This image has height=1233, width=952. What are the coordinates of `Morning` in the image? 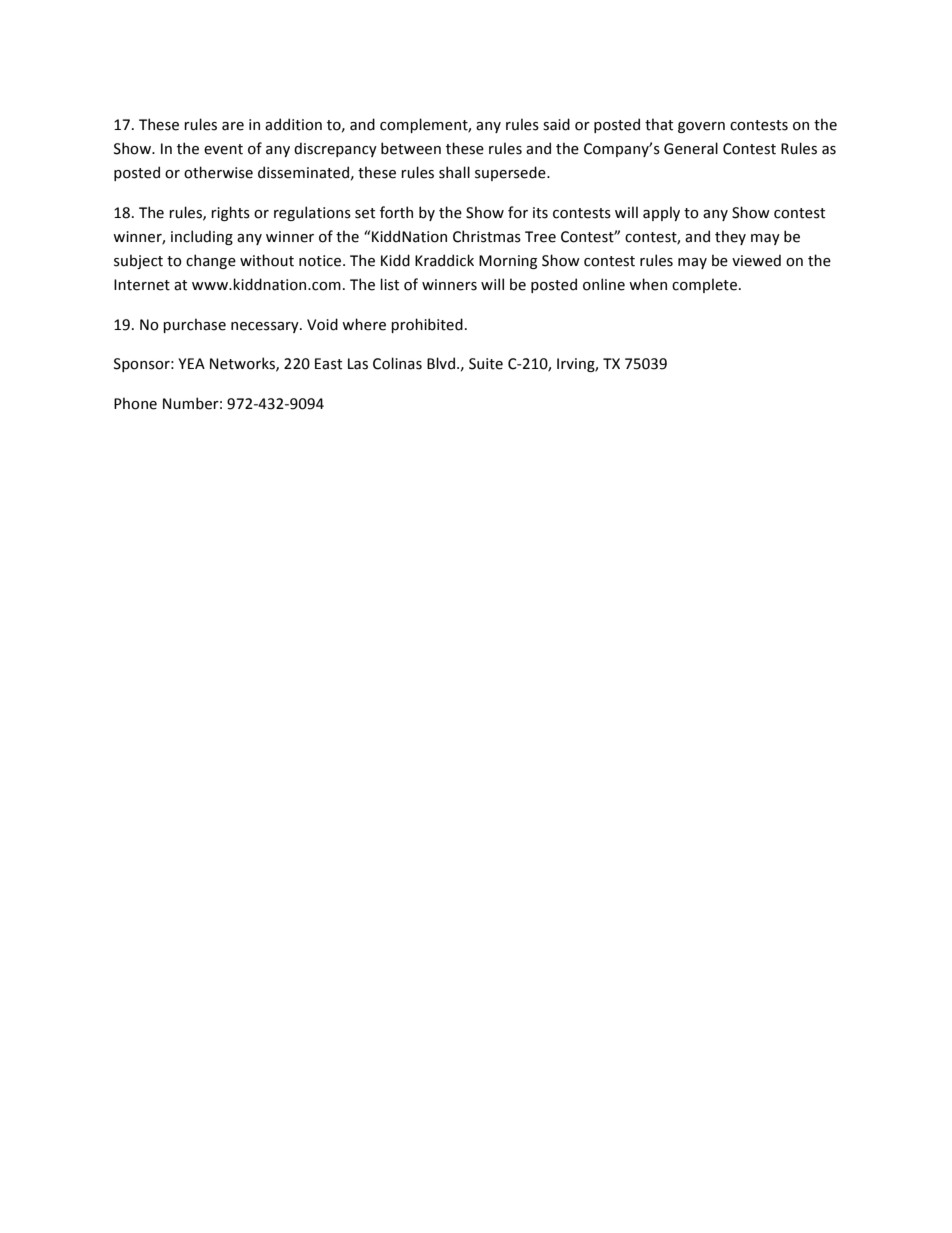 It's located at (508, 262).
